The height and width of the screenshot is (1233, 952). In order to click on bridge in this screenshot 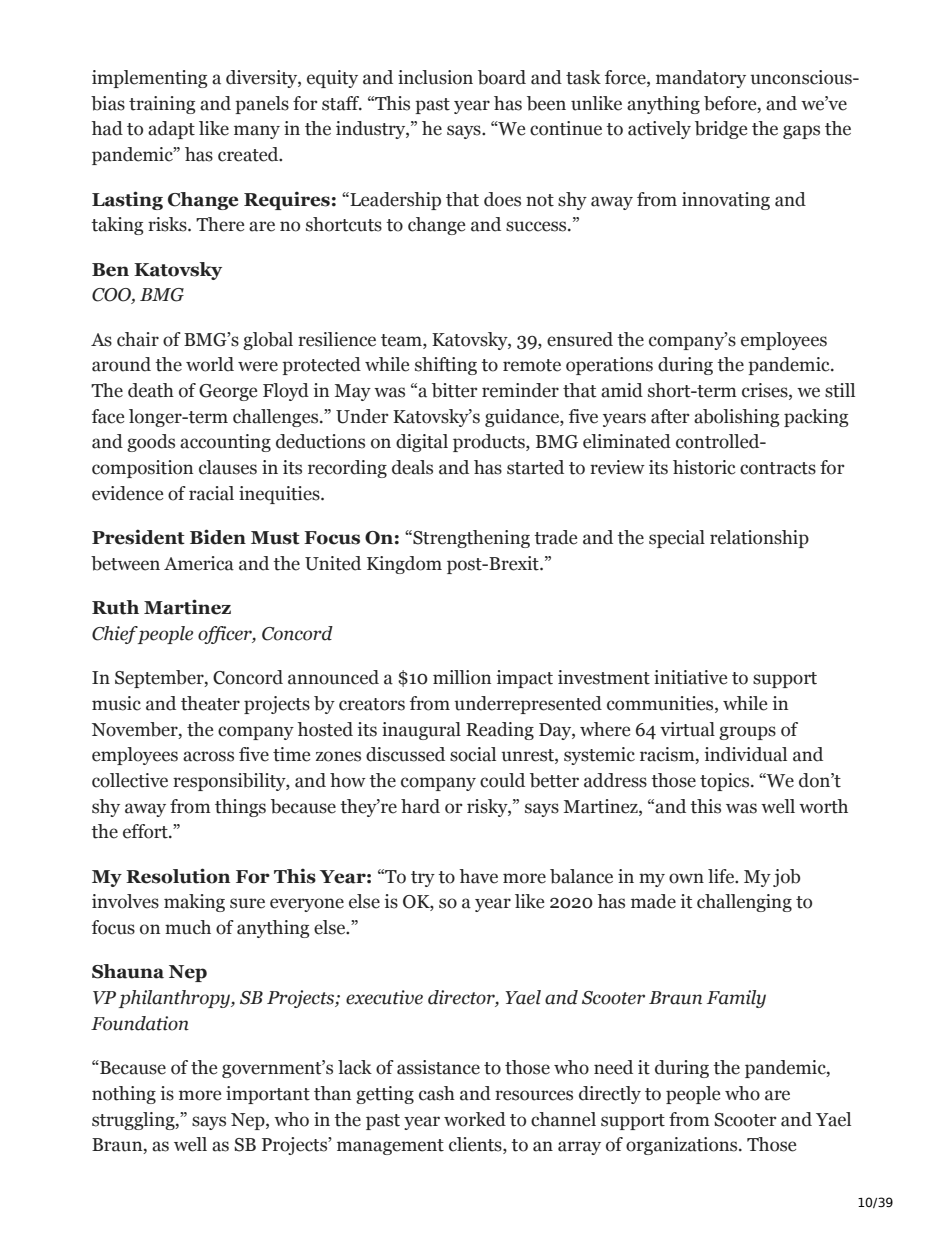, I will do `click(721, 130)`.
